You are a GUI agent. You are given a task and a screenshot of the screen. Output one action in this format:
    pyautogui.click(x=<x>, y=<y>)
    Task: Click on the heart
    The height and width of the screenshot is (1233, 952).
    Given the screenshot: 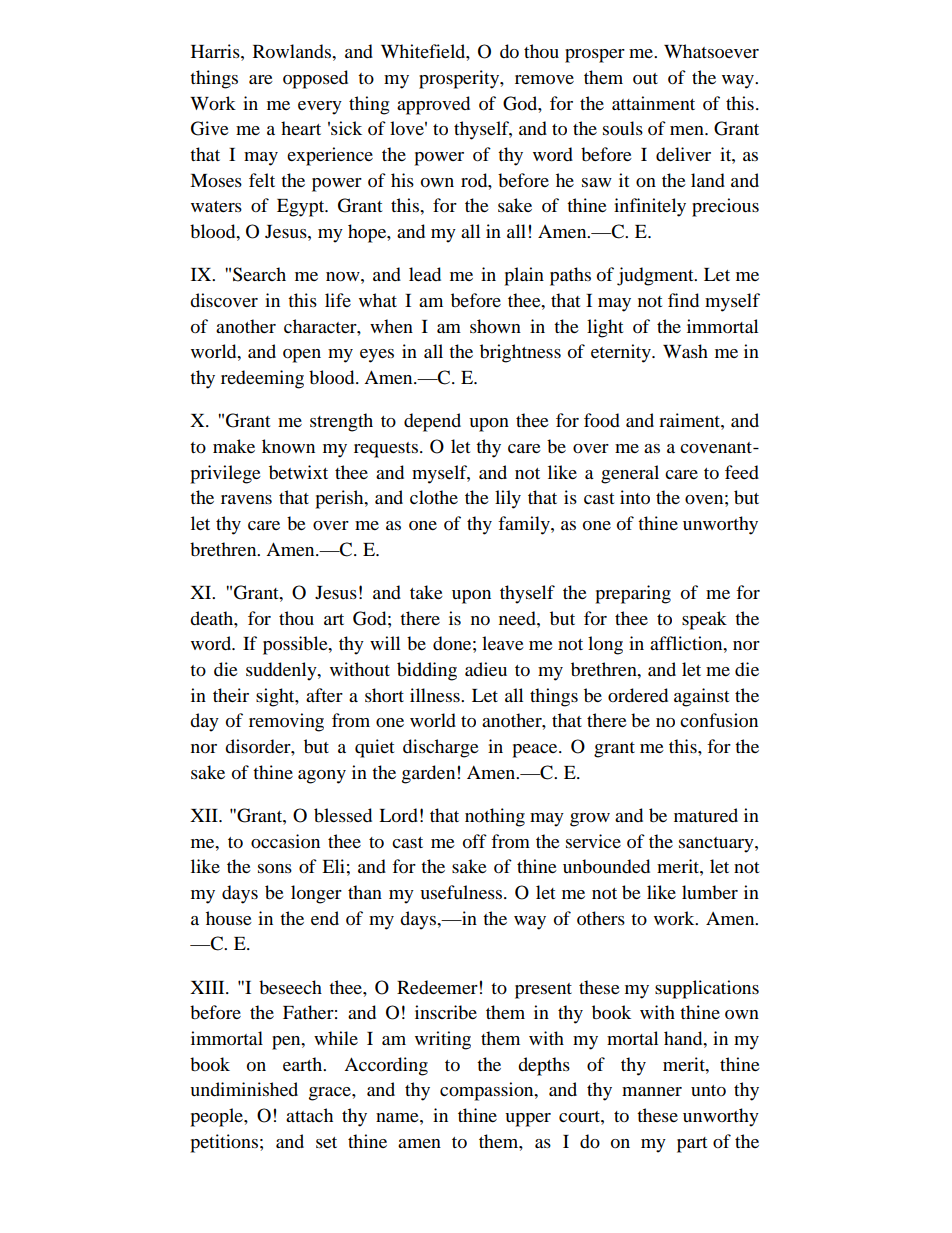 What is the action you would take?
    pyautogui.click(x=301, y=128)
